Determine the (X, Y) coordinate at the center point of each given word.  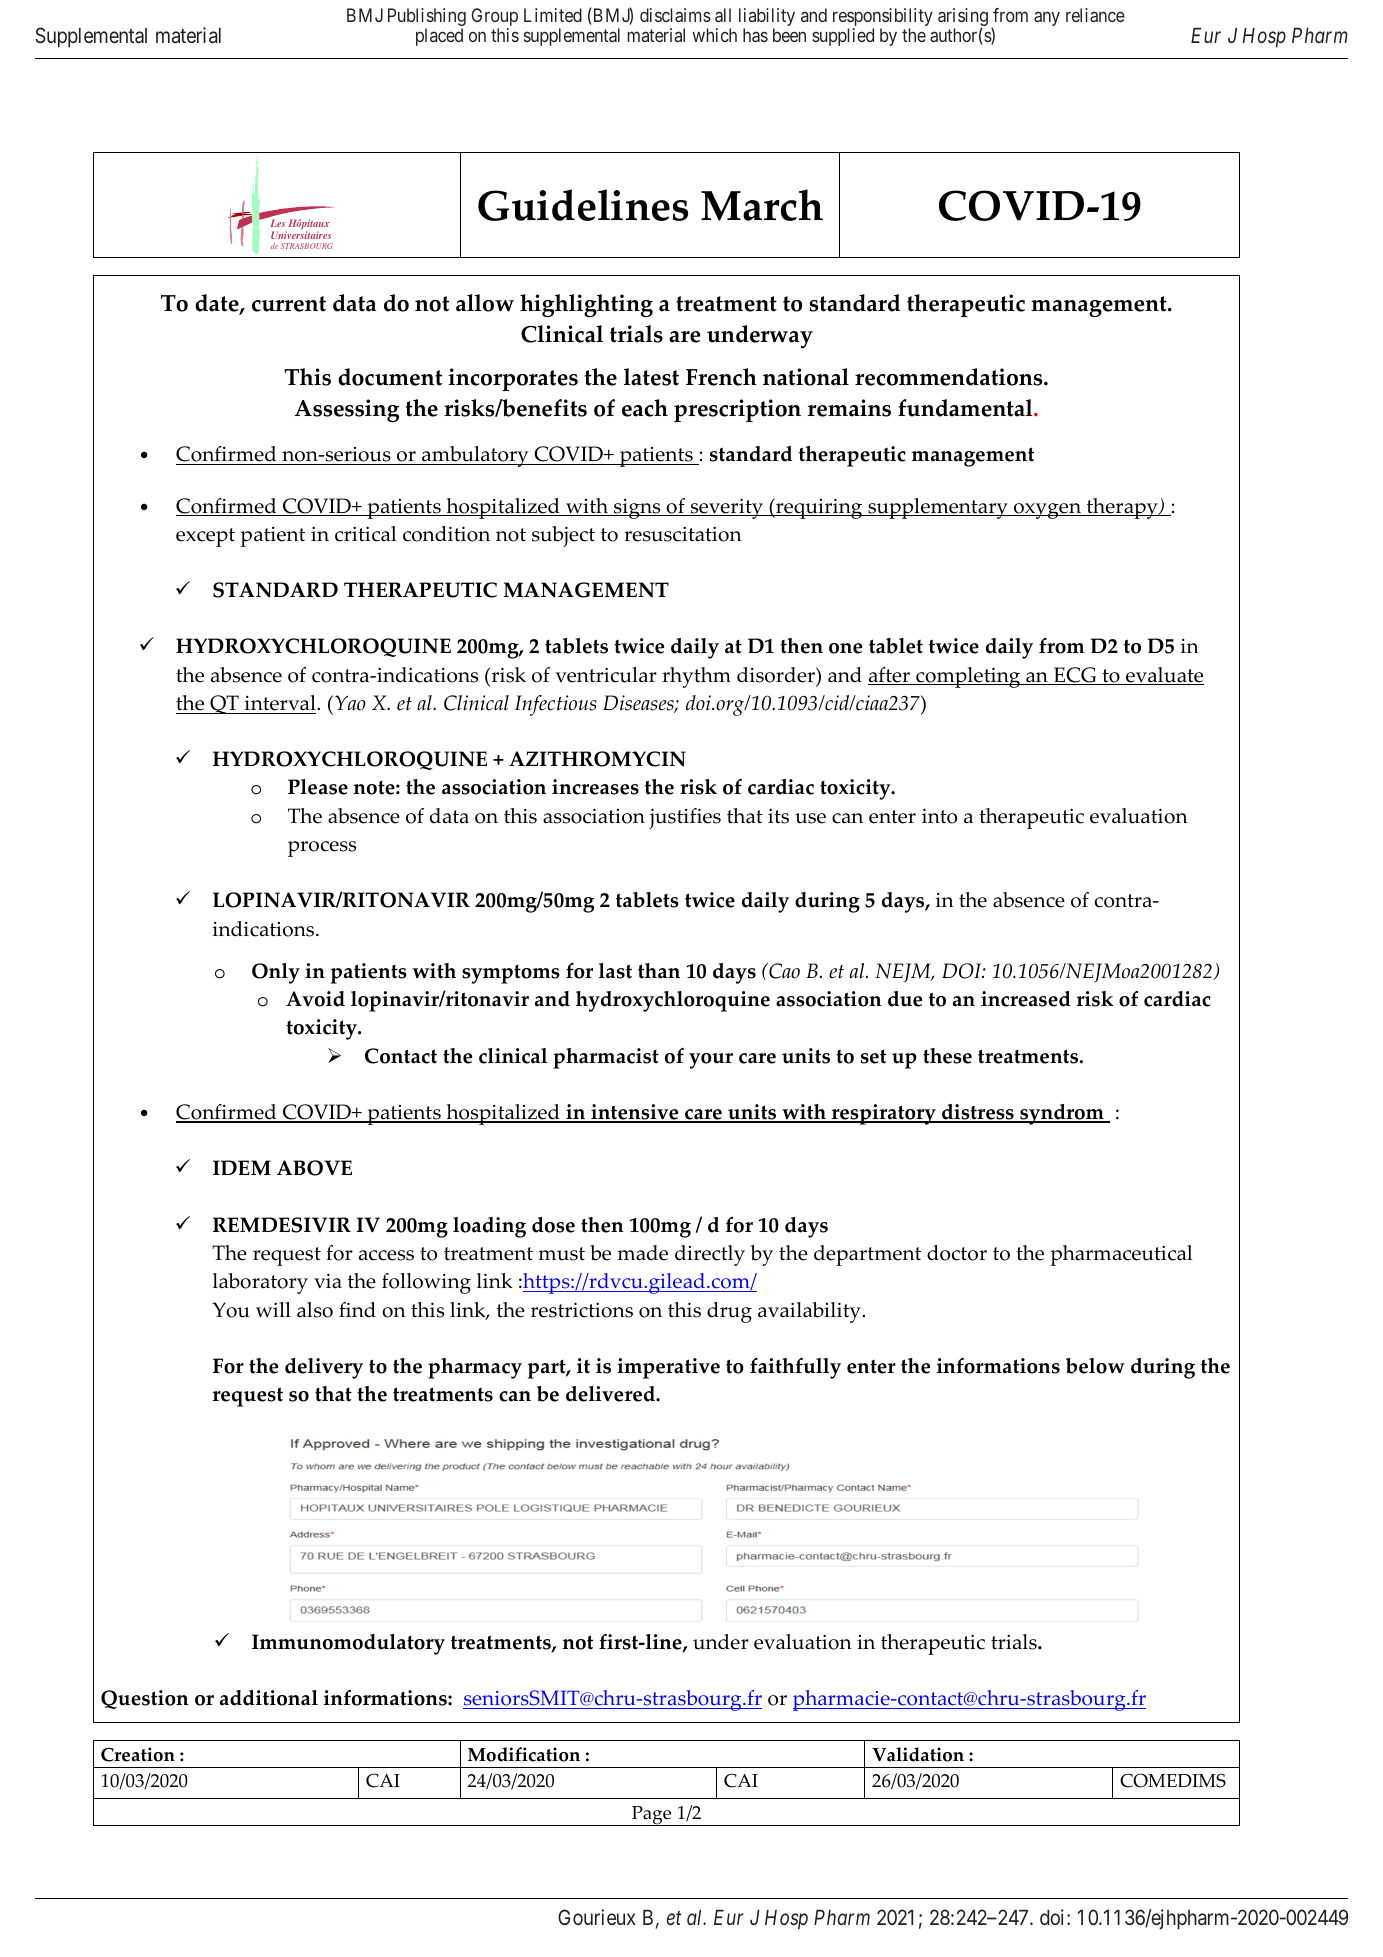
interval (280, 704)
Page (652, 1816)
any (1047, 18)
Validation (918, 1754)
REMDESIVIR (282, 1225)
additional (269, 1698)
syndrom (1062, 1114)
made (642, 1253)
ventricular (606, 675)
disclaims (675, 15)
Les (276, 222)
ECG (1075, 676)
